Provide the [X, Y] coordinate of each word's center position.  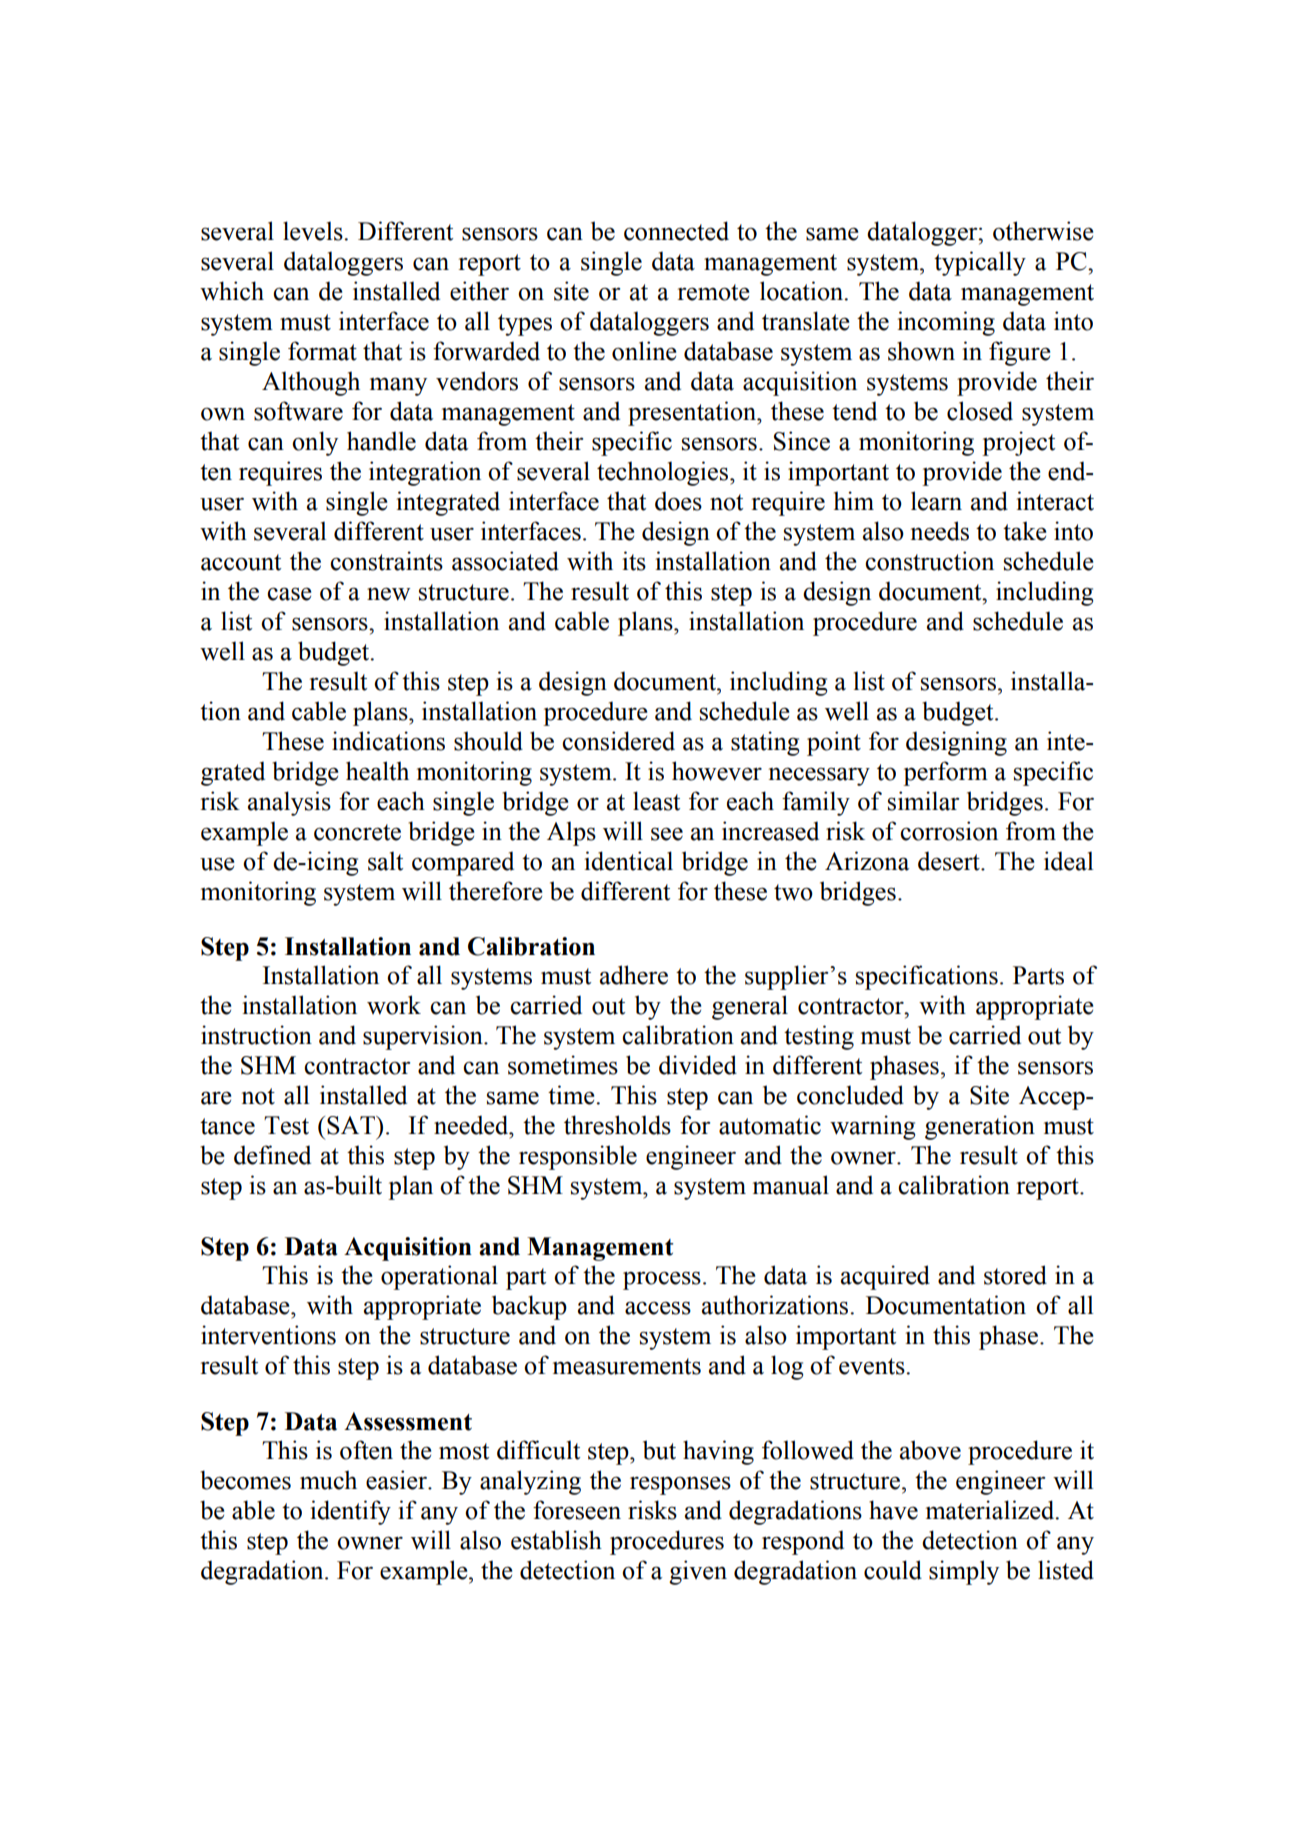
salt [385, 861]
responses [680, 1485]
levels [314, 231]
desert [950, 861]
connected [676, 231]
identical [628, 861]
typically [980, 263]
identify [350, 1512]
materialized [991, 1510]
